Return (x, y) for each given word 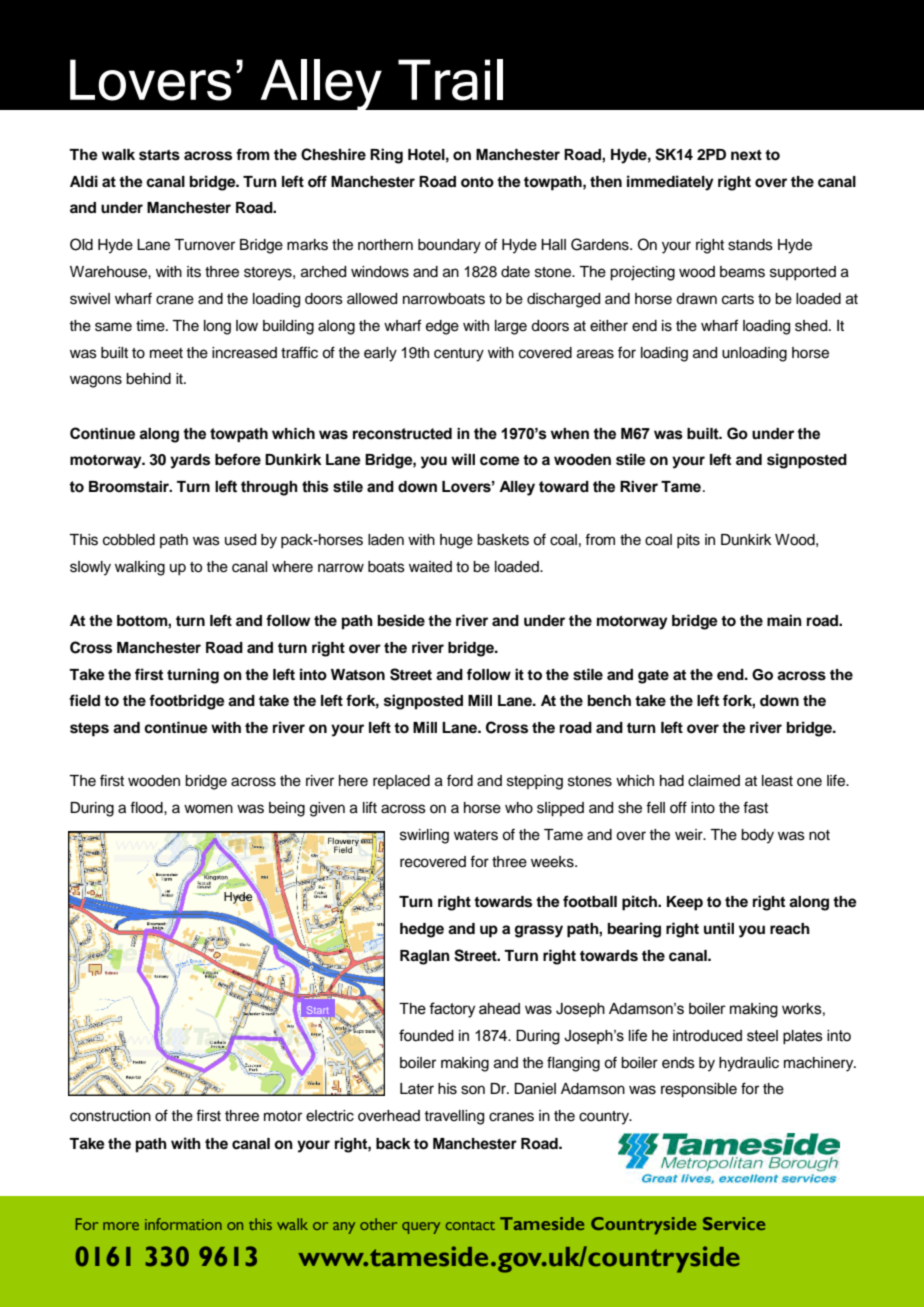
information (183, 1224)
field (84, 700)
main (784, 620)
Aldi (84, 181)
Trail (450, 80)
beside (401, 620)
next (746, 155)
